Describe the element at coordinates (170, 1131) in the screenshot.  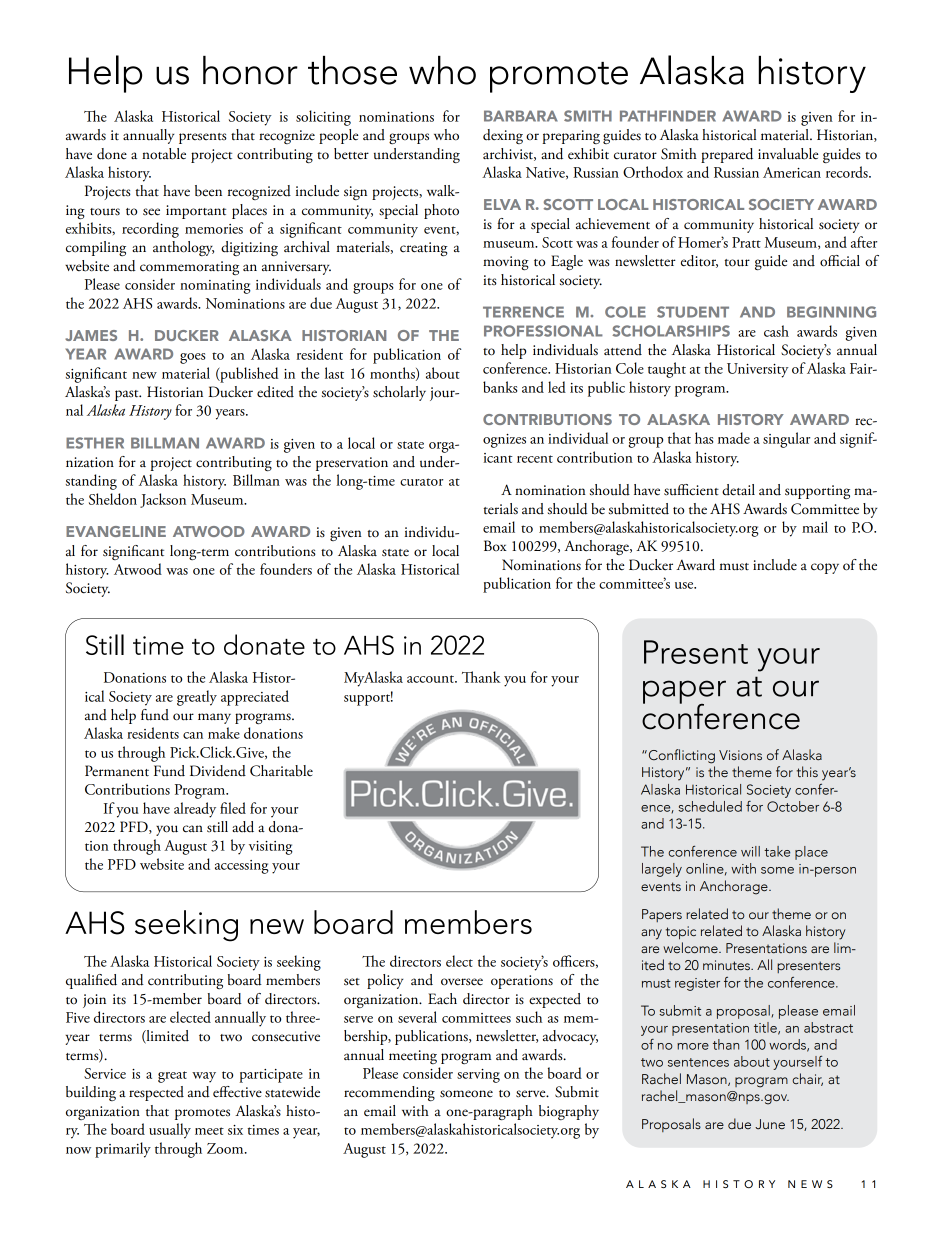
I see `usually` at that location.
